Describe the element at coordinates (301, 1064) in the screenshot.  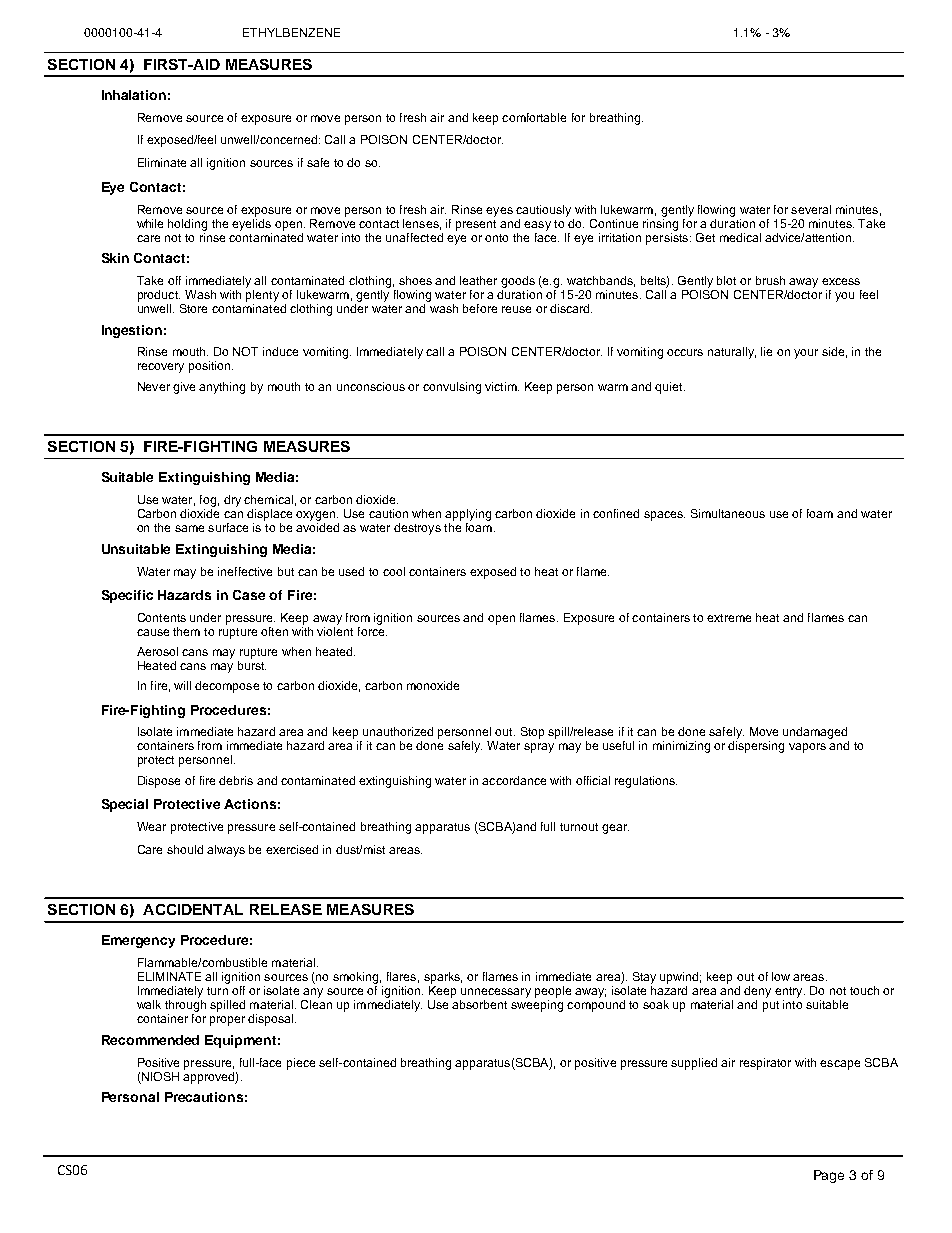
I see `piece` at that location.
